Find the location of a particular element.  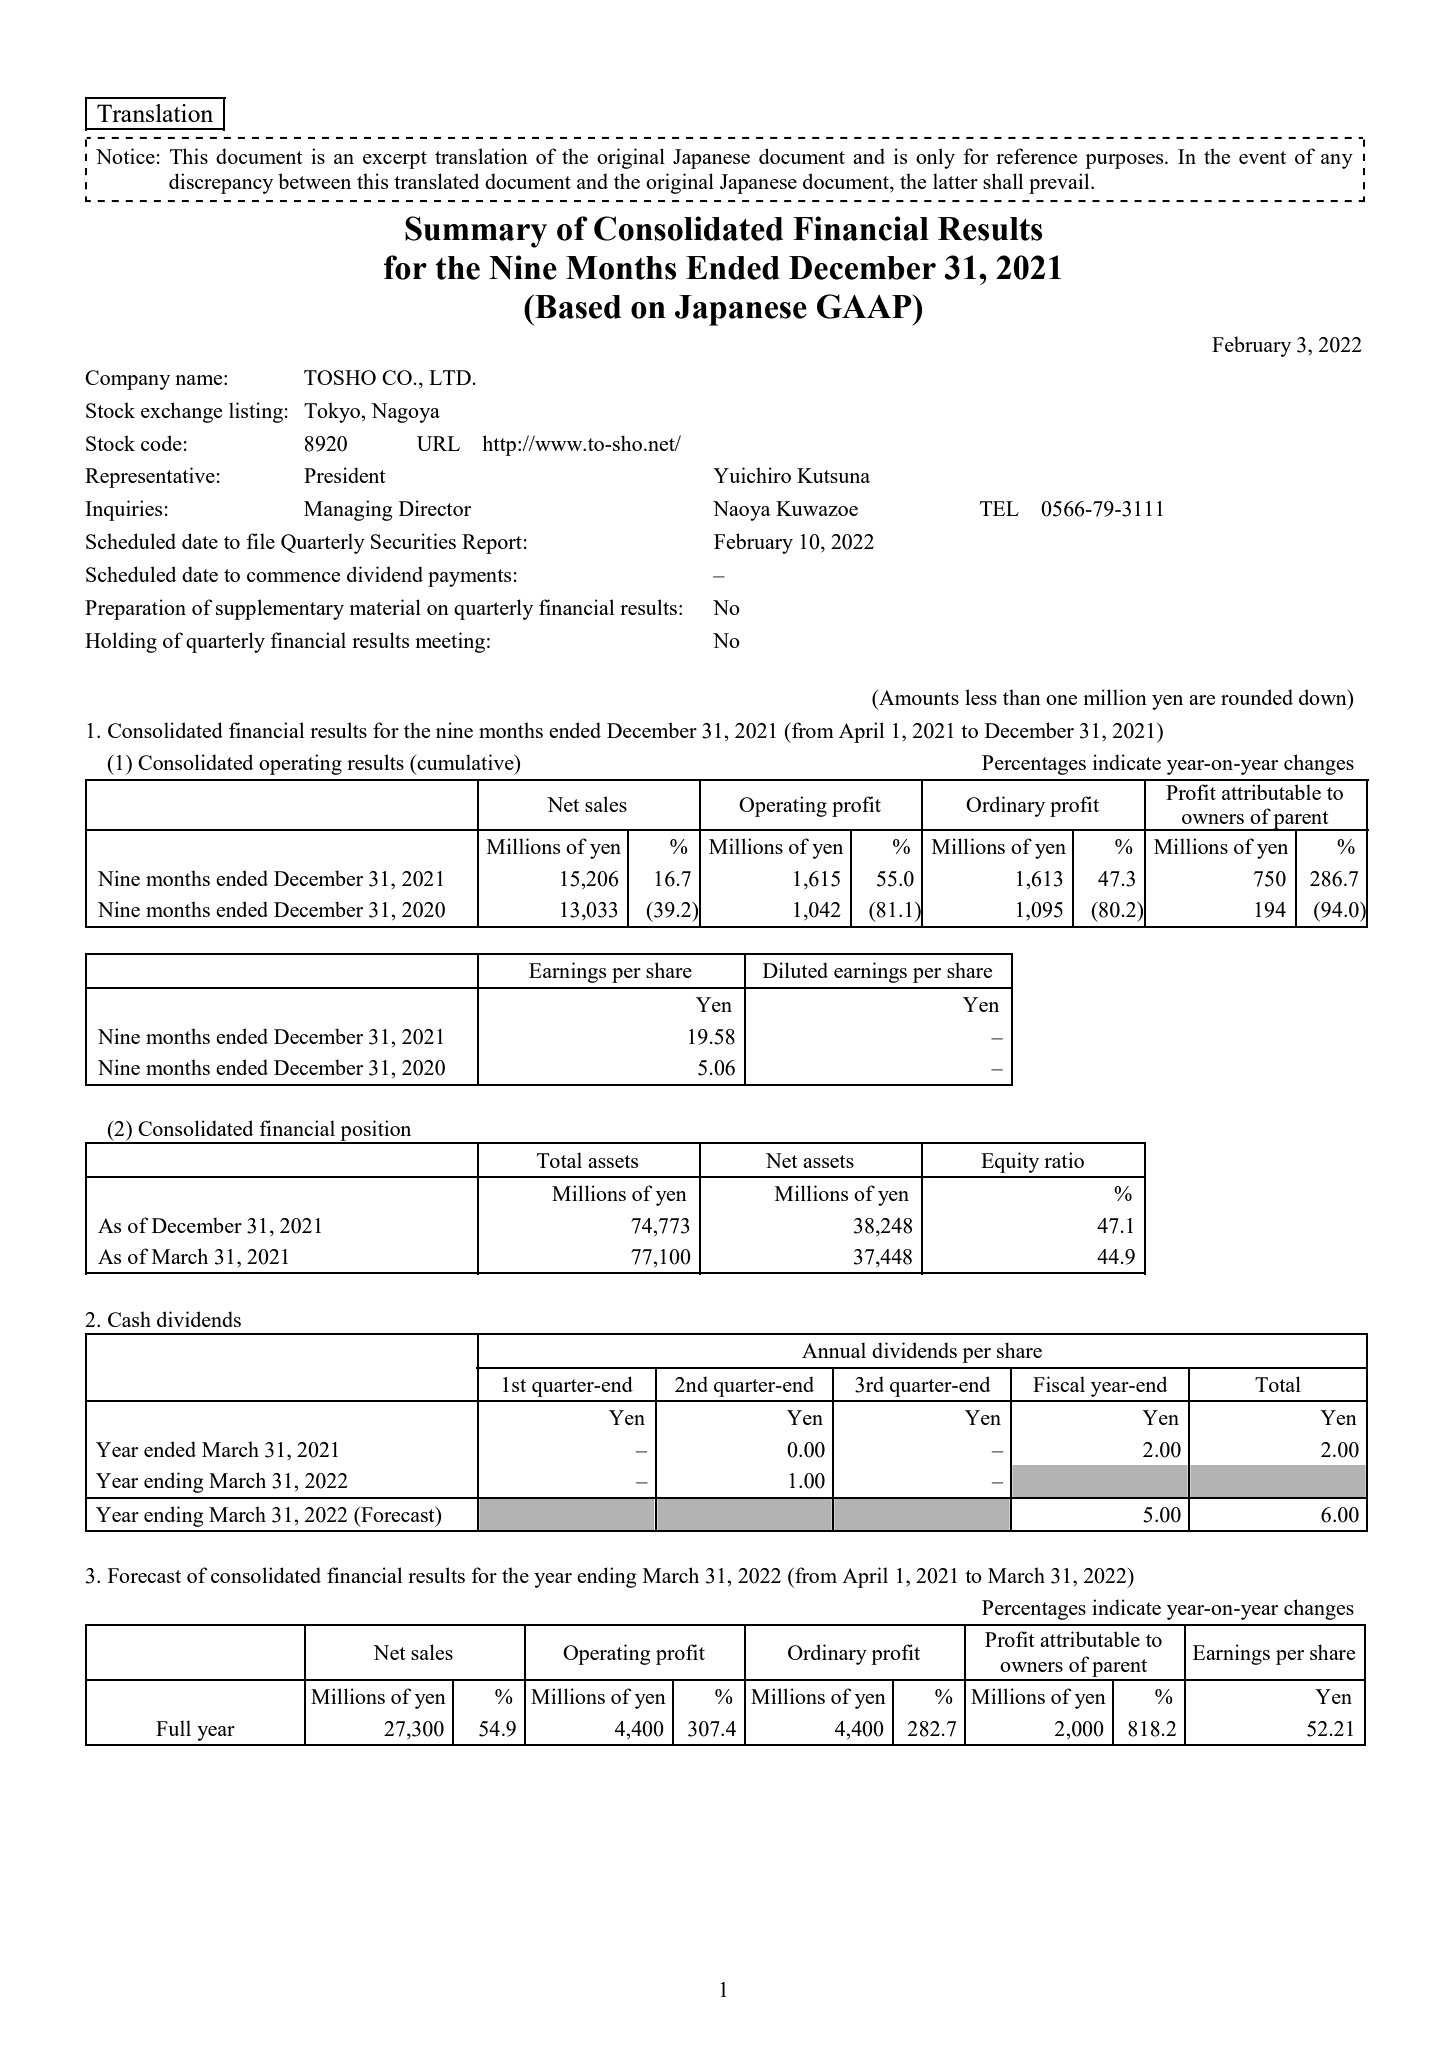

discrepancy is located at coordinates (221, 183).
